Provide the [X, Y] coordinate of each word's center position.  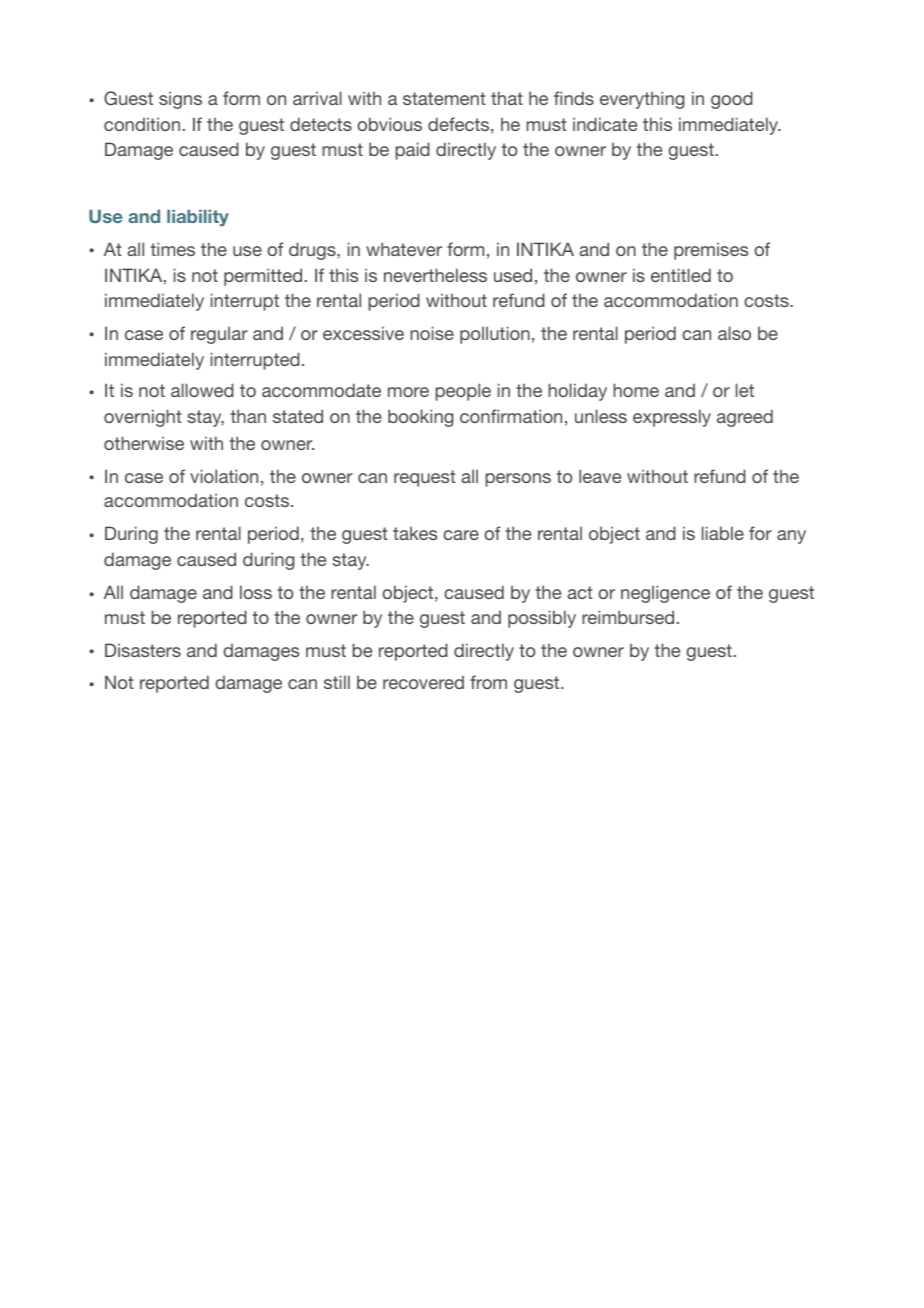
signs [180, 100]
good [732, 100]
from [488, 682]
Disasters [143, 650]
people [463, 392]
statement [444, 98]
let [745, 390]
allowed [202, 390]
